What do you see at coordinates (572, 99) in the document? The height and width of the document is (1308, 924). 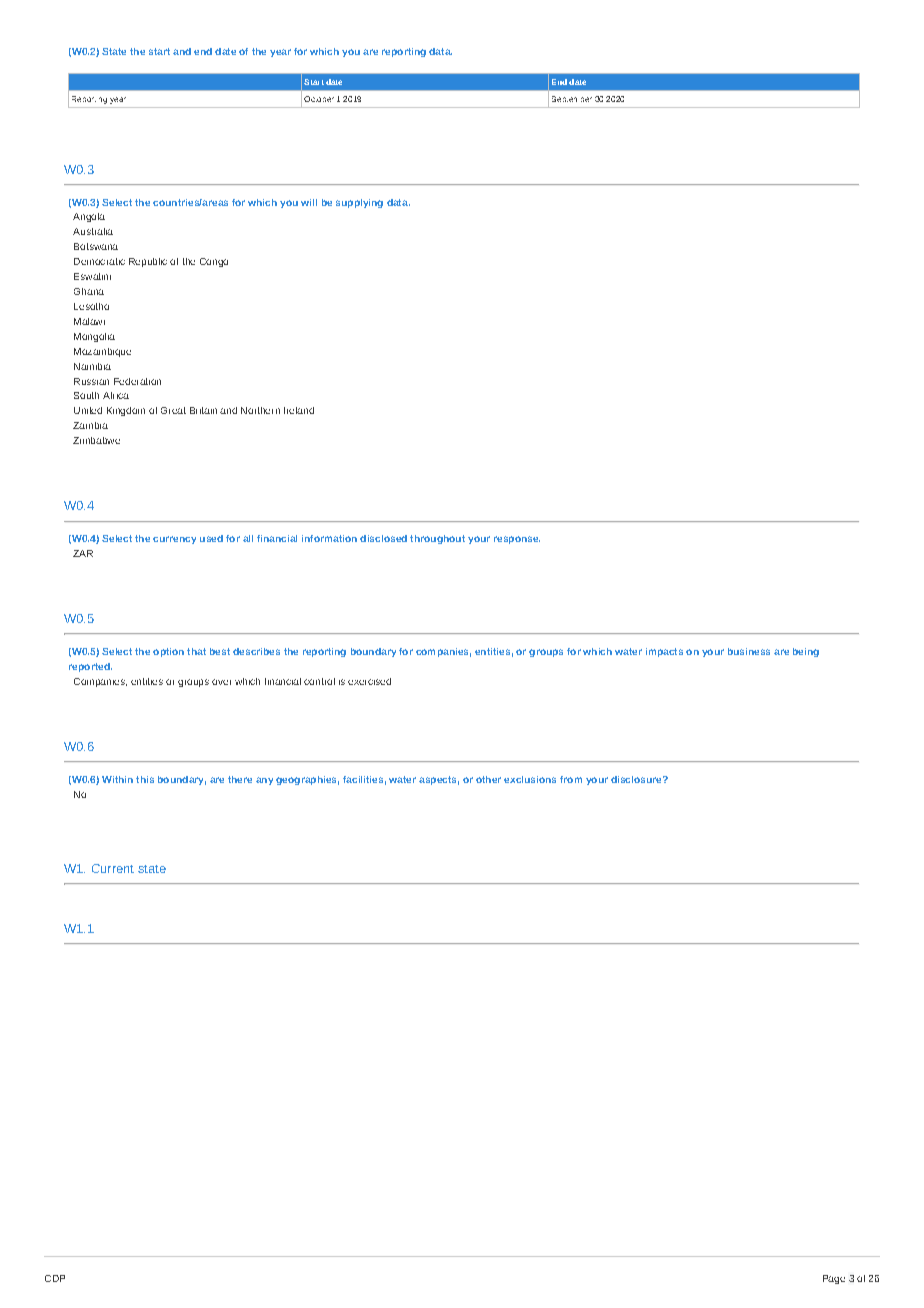 I see `September` at bounding box center [572, 99].
